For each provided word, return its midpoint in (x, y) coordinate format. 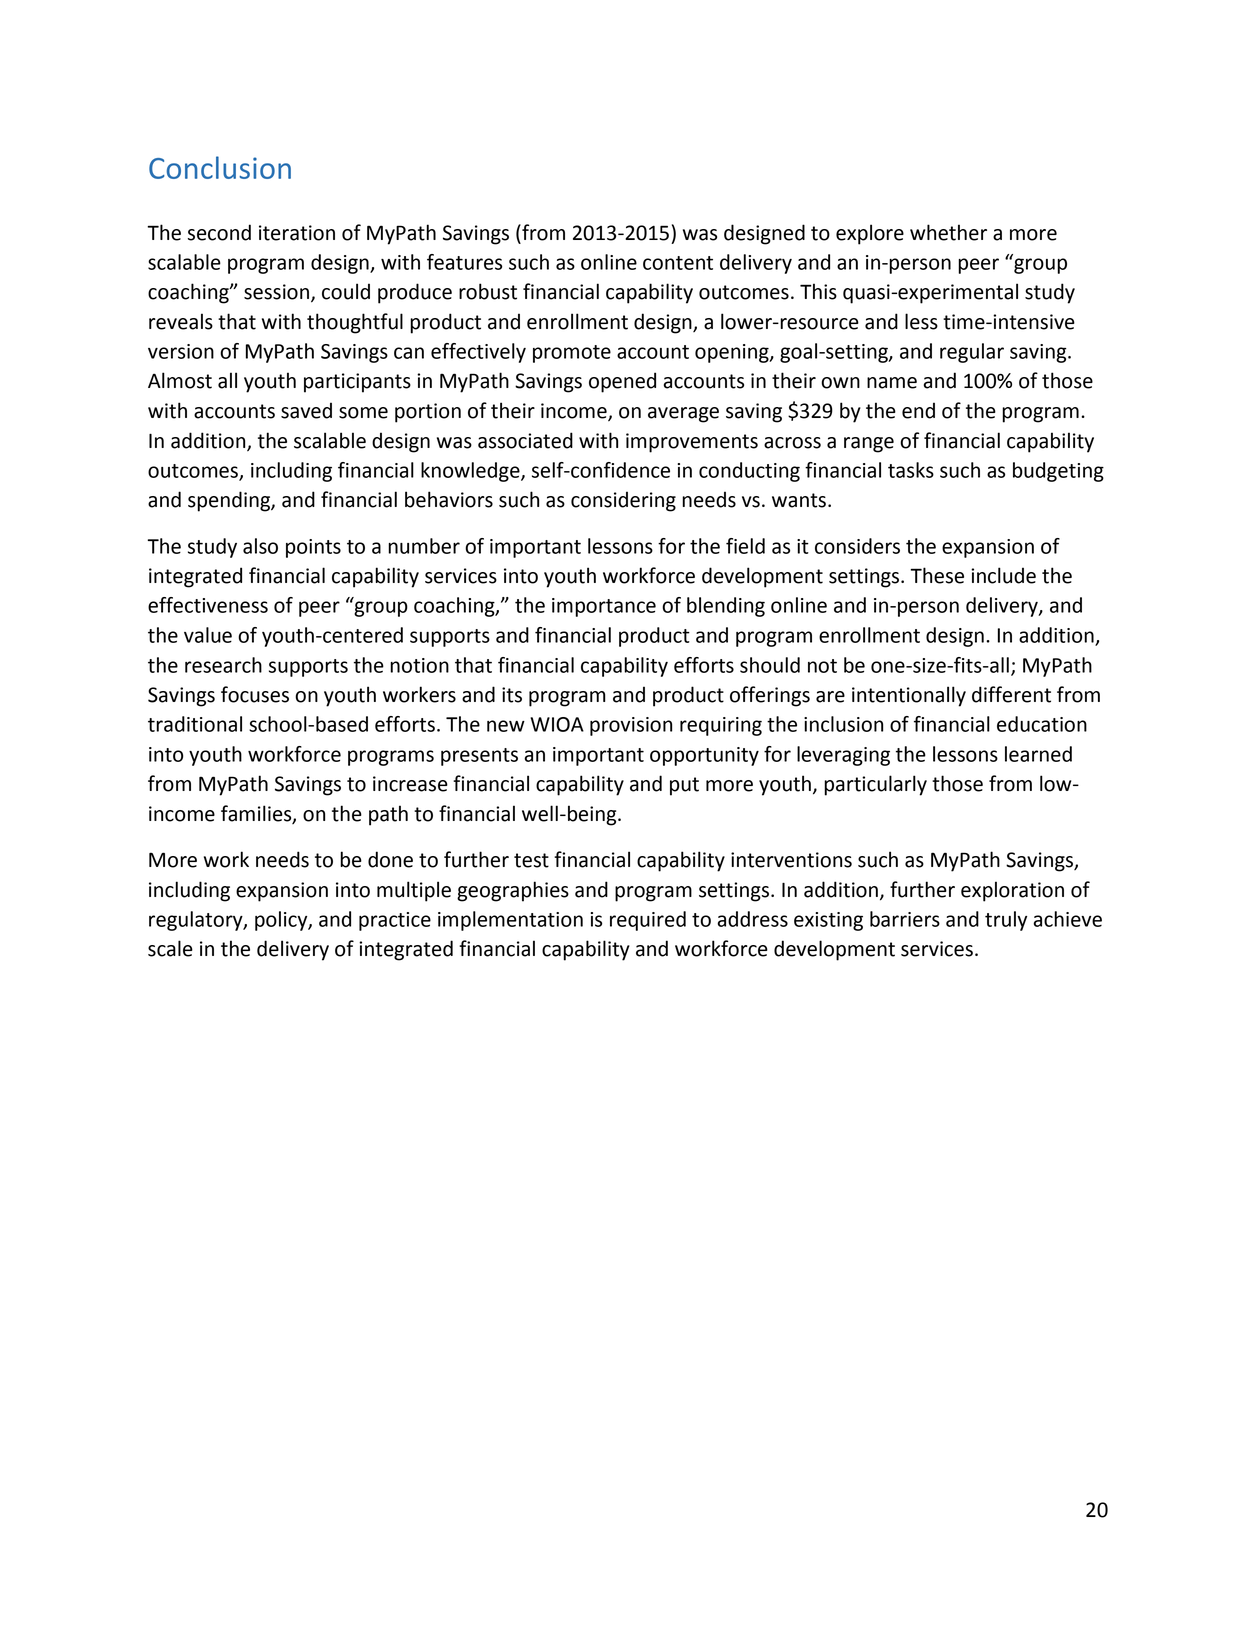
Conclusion (220, 167)
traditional (195, 724)
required (648, 921)
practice (395, 921)
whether (948, 232)
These (937, 575)
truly (1006, 921)
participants (357, 383)
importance (604, 607)
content (678, 263)
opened (622, 382)
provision (631, 726)
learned (1038, 754)
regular (972, 353)
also (260, 546)
